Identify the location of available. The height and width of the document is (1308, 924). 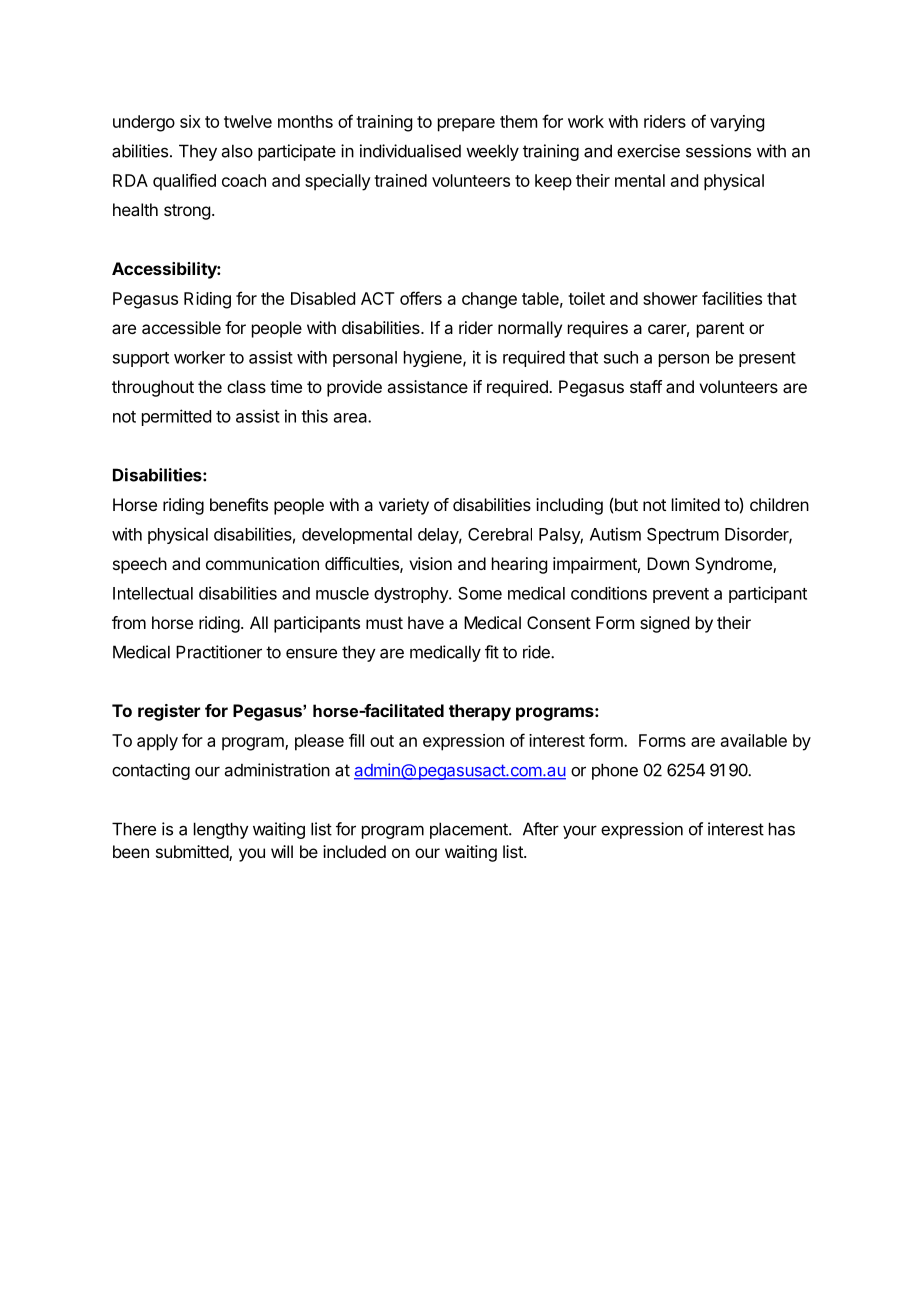
(754, 740).
